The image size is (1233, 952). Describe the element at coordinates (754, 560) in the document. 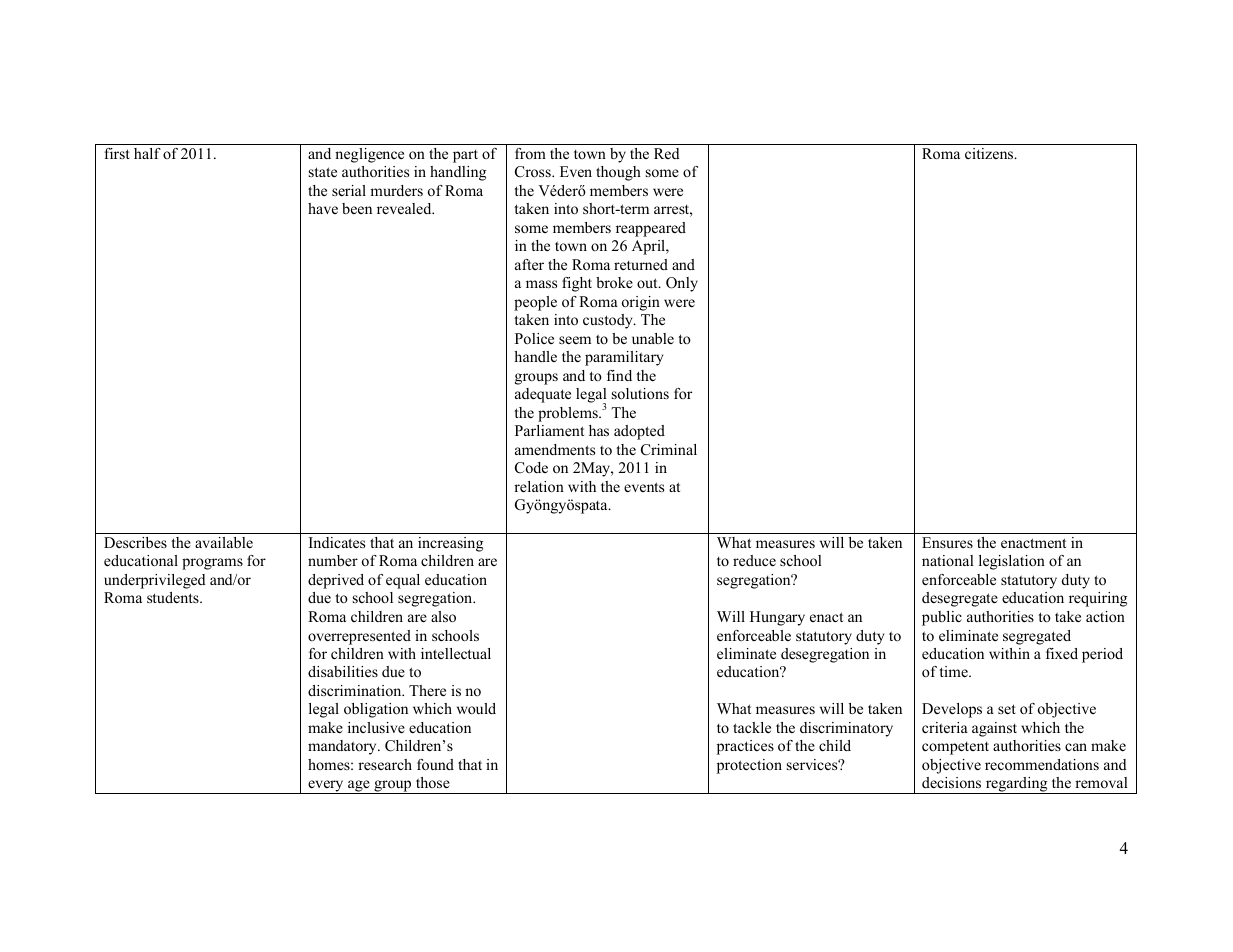

I see `reduce` at that location.
